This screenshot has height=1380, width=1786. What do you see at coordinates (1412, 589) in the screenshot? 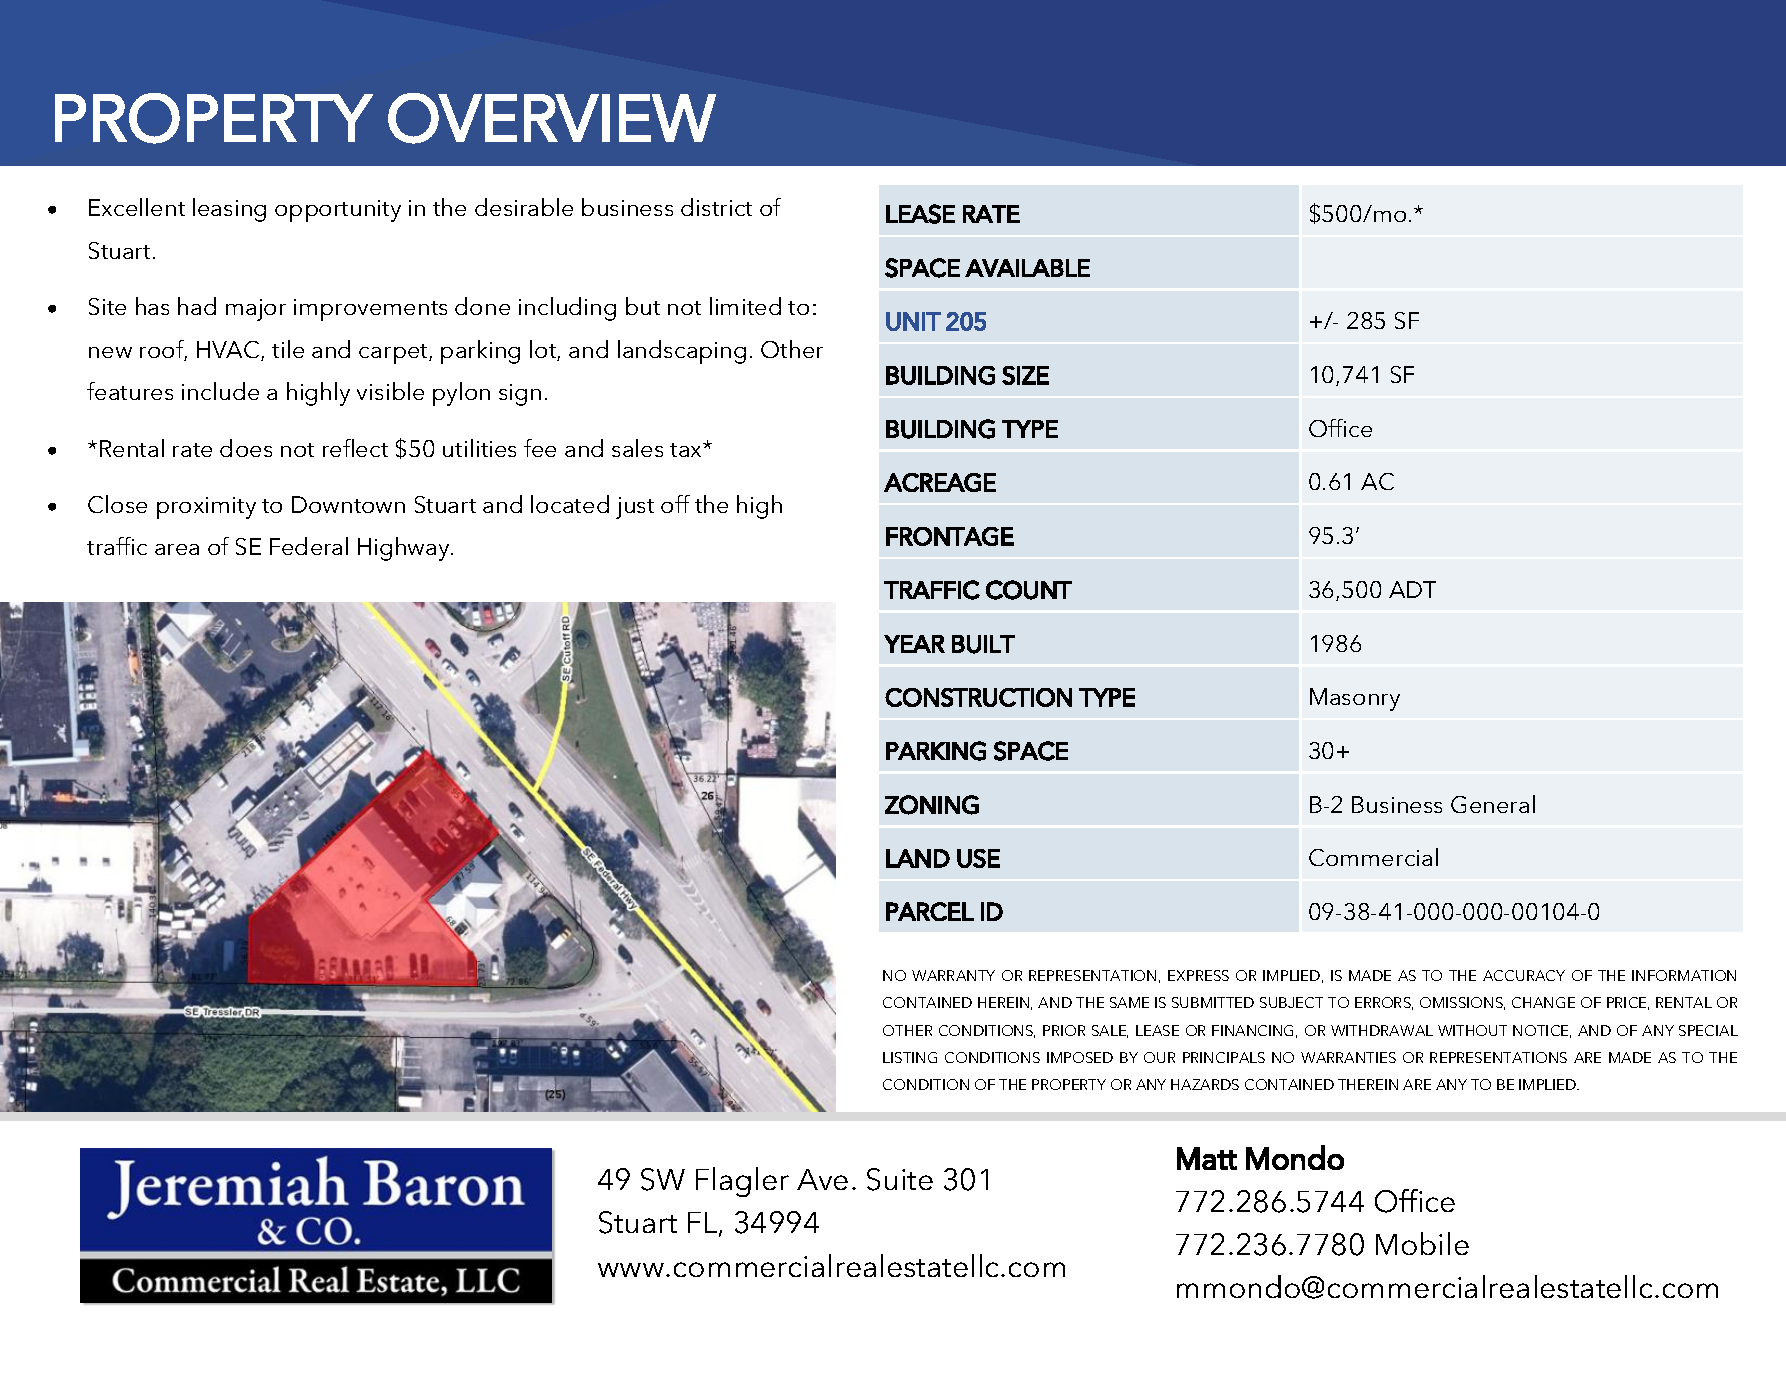
I see `ADT` at bounding box center [1412, 589].
